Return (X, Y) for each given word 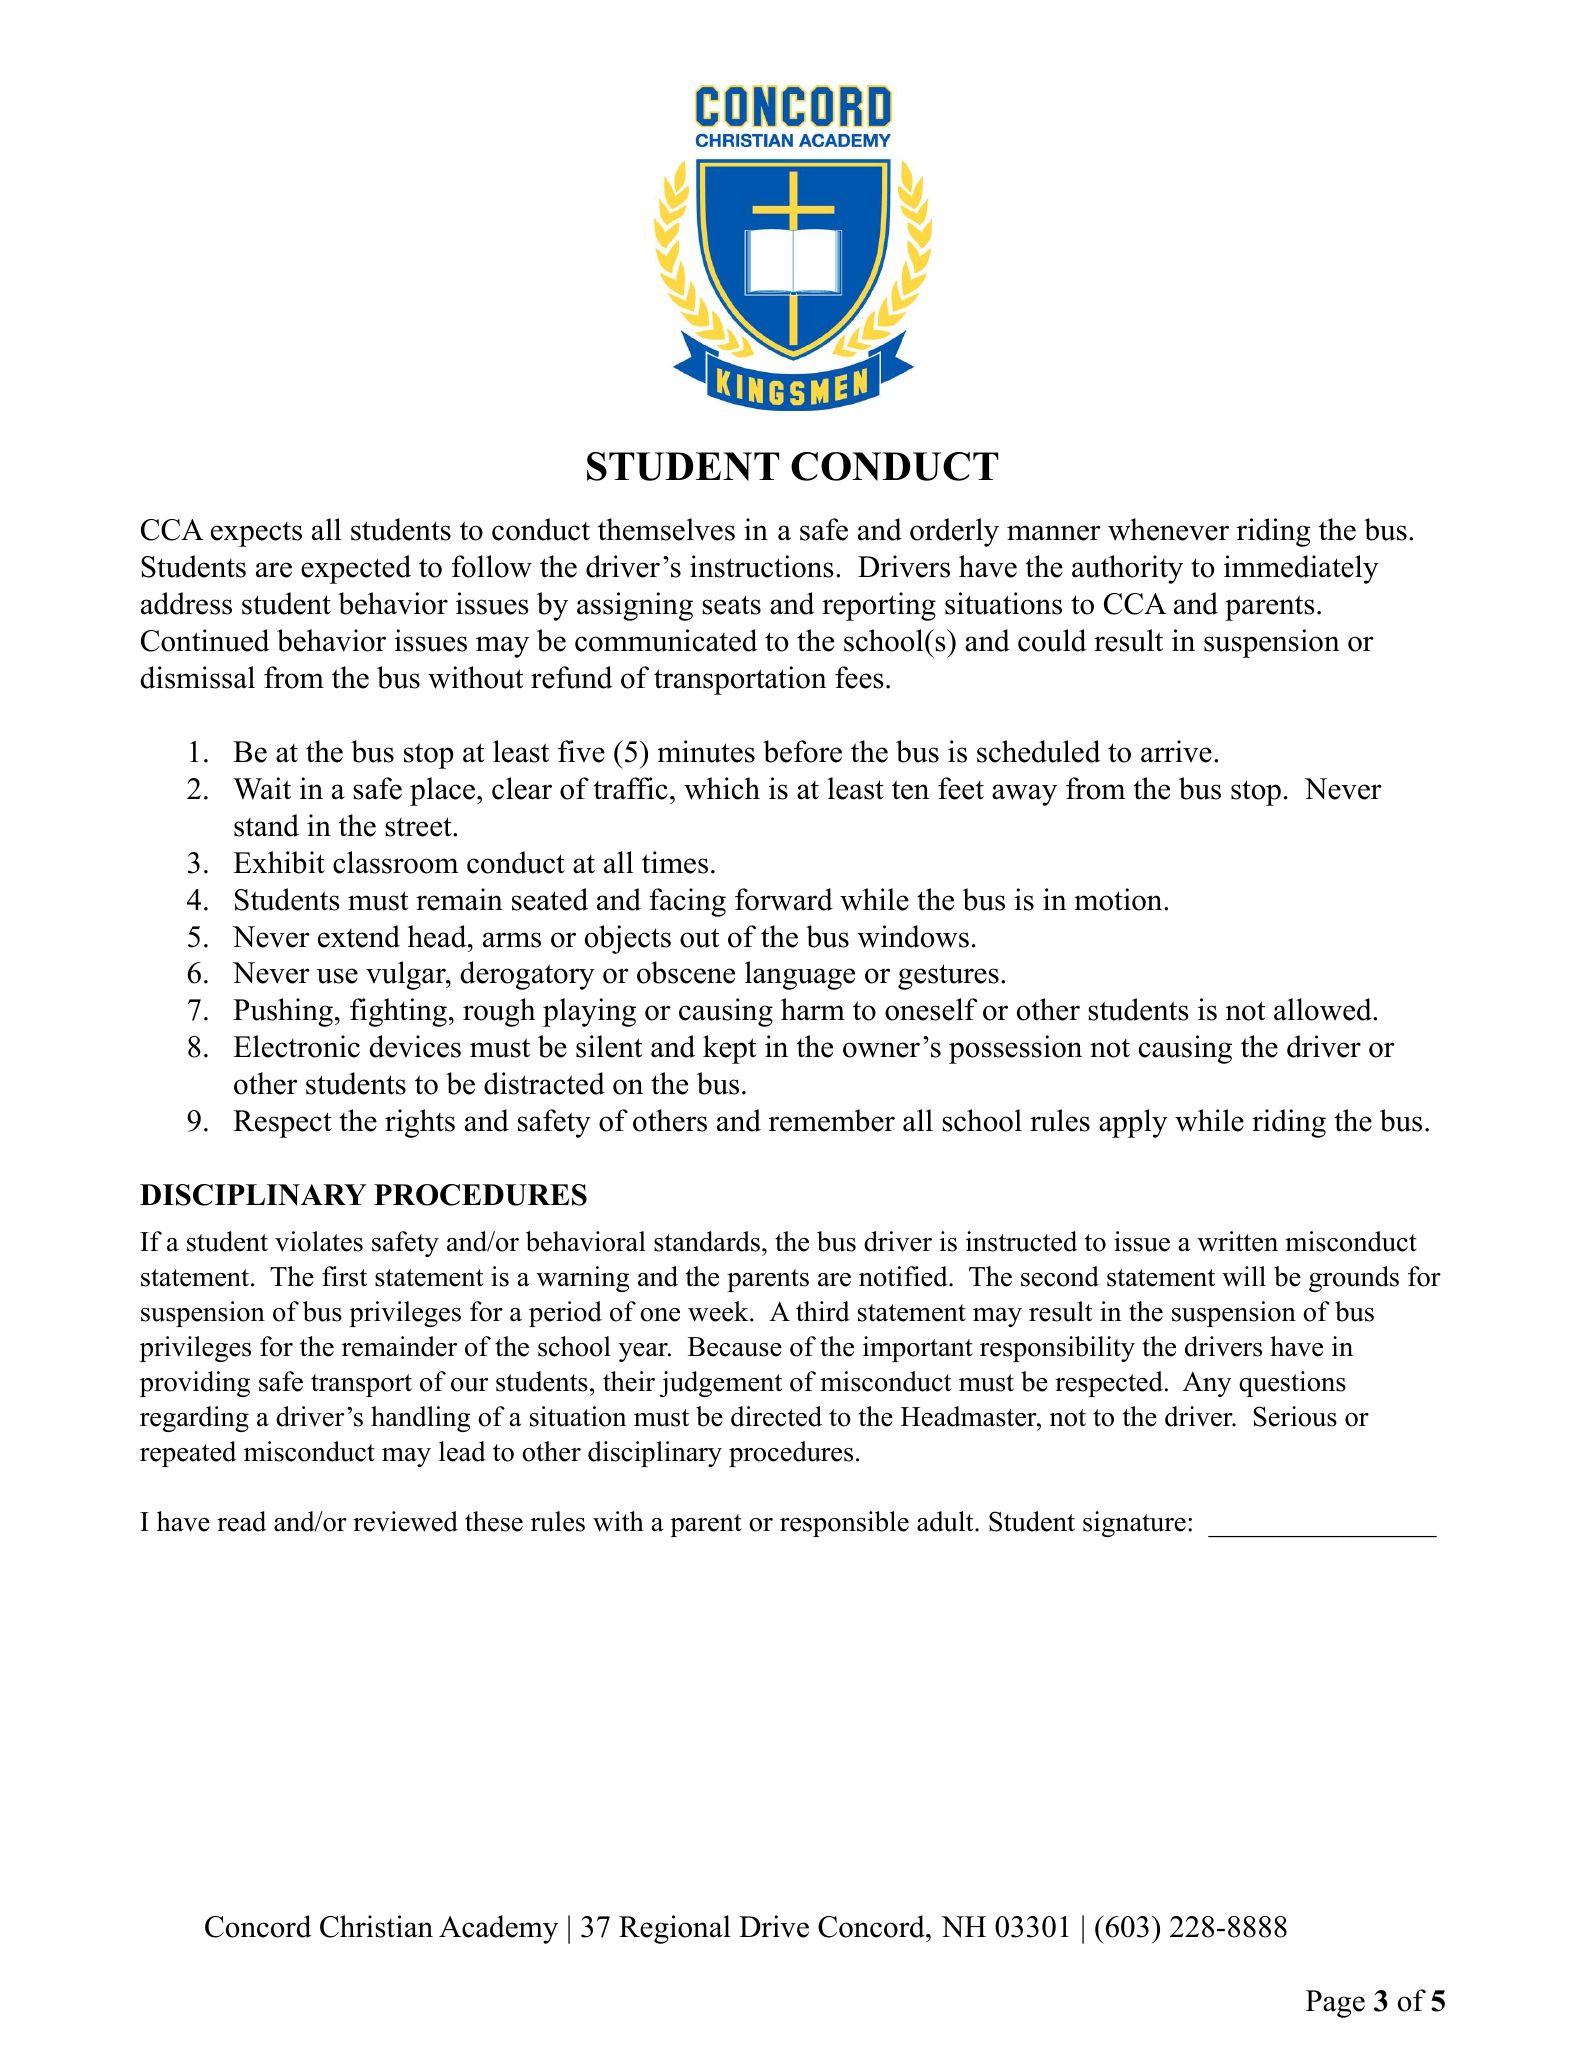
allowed (1324, 1009)
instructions (762, 566)
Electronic (296, 1046)
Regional (675, 1929)
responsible (844, 1524)
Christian (376, 1926)
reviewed (405, 1521)
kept (729, 1049)
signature (1134, 1524)
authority (1127, 569)
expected (356, 569)
